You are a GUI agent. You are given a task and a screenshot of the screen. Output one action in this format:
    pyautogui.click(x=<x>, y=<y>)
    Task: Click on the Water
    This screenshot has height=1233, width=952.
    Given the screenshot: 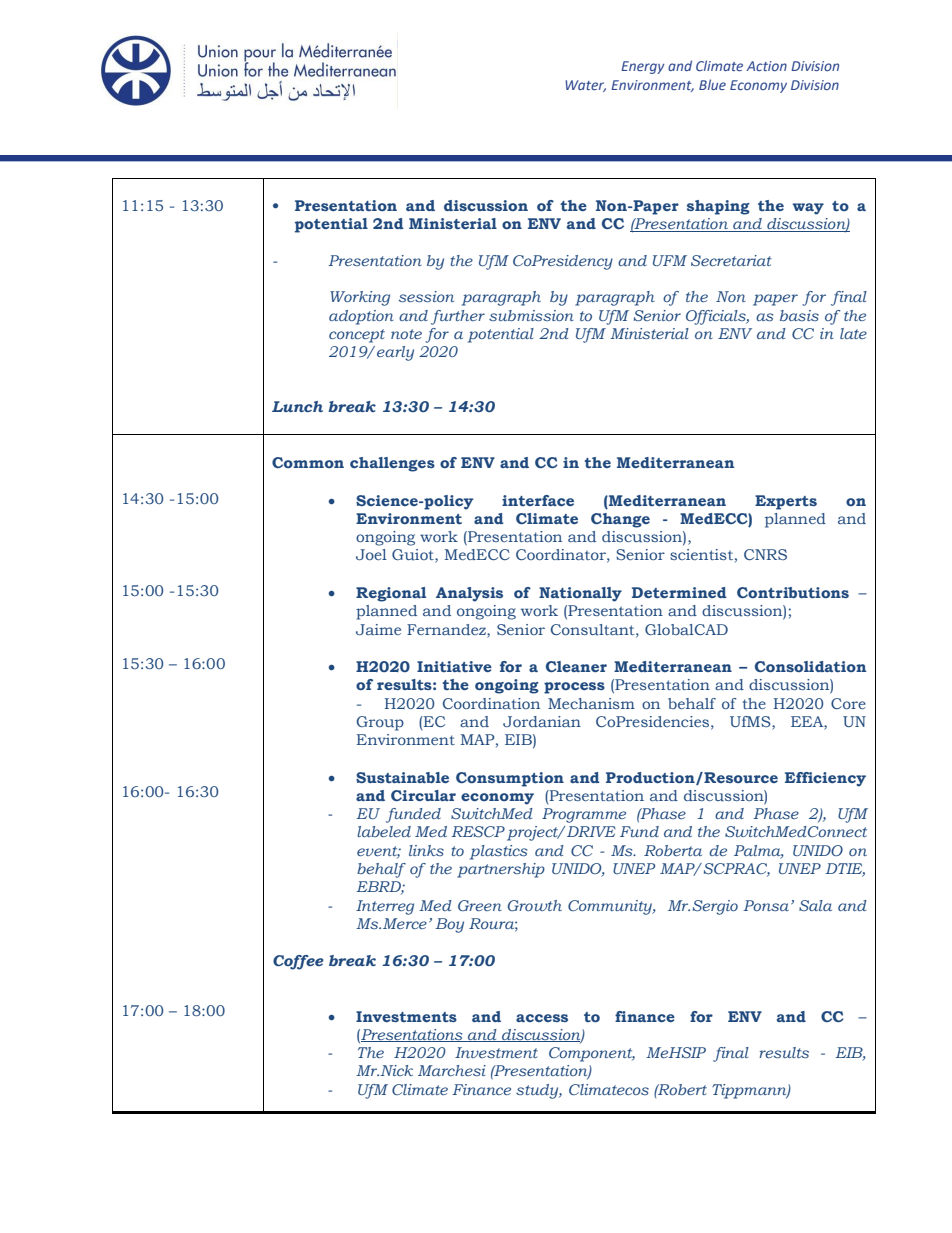 What is the action you would take?
    pyautogui.click(x=585, y=86)
